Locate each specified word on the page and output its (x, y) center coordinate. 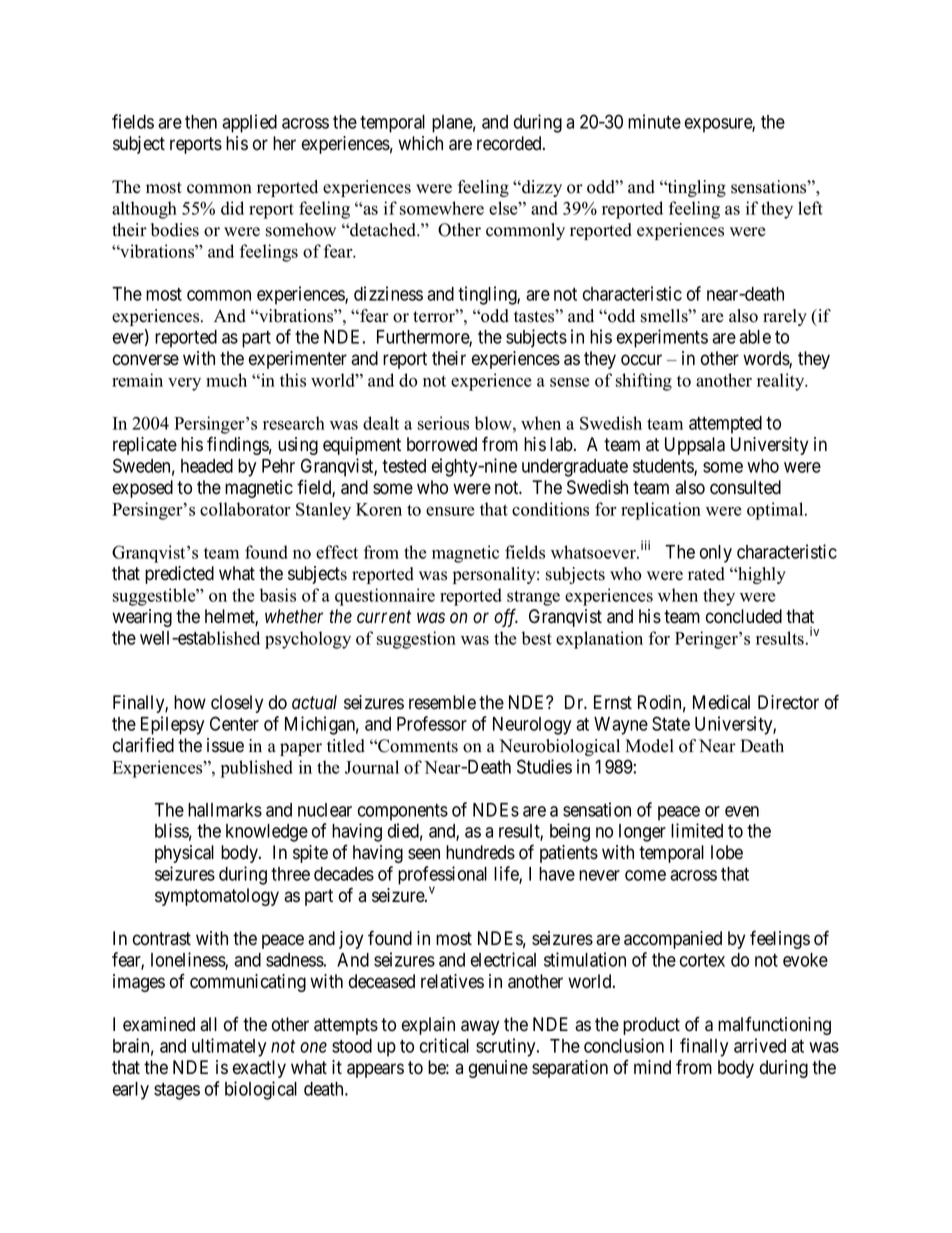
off (506, 617)
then (201, 122)
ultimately (229, 1047)
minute (654, 121)
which (420, 143)
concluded (744, 616)
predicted (179, 575)
